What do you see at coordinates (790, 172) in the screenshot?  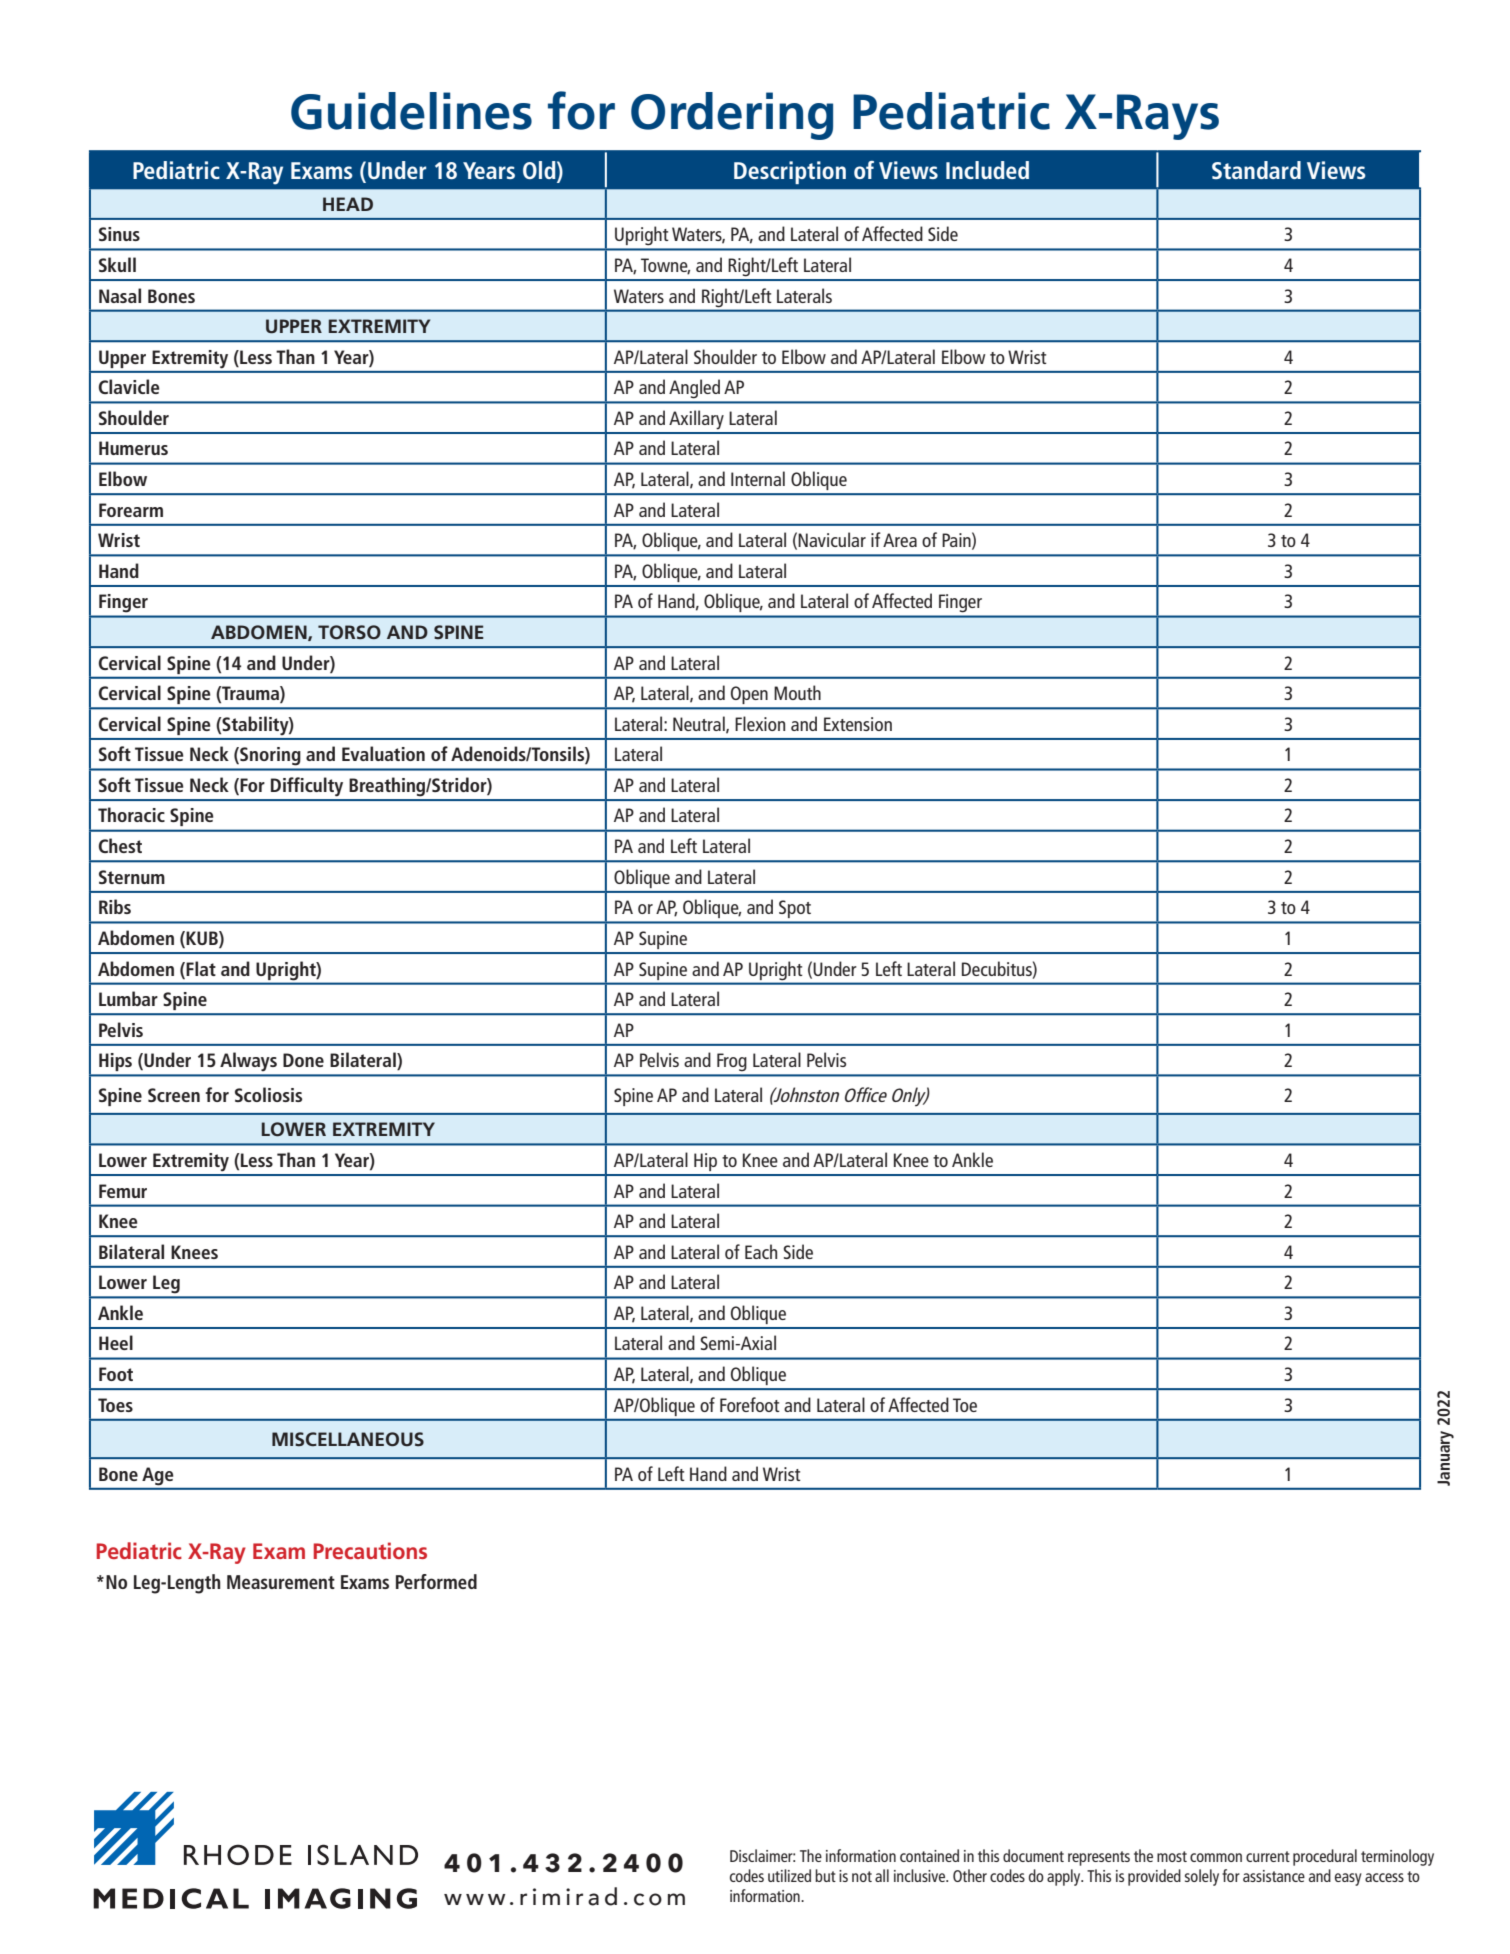 I see `Description` at bounding box center [790, 172].
